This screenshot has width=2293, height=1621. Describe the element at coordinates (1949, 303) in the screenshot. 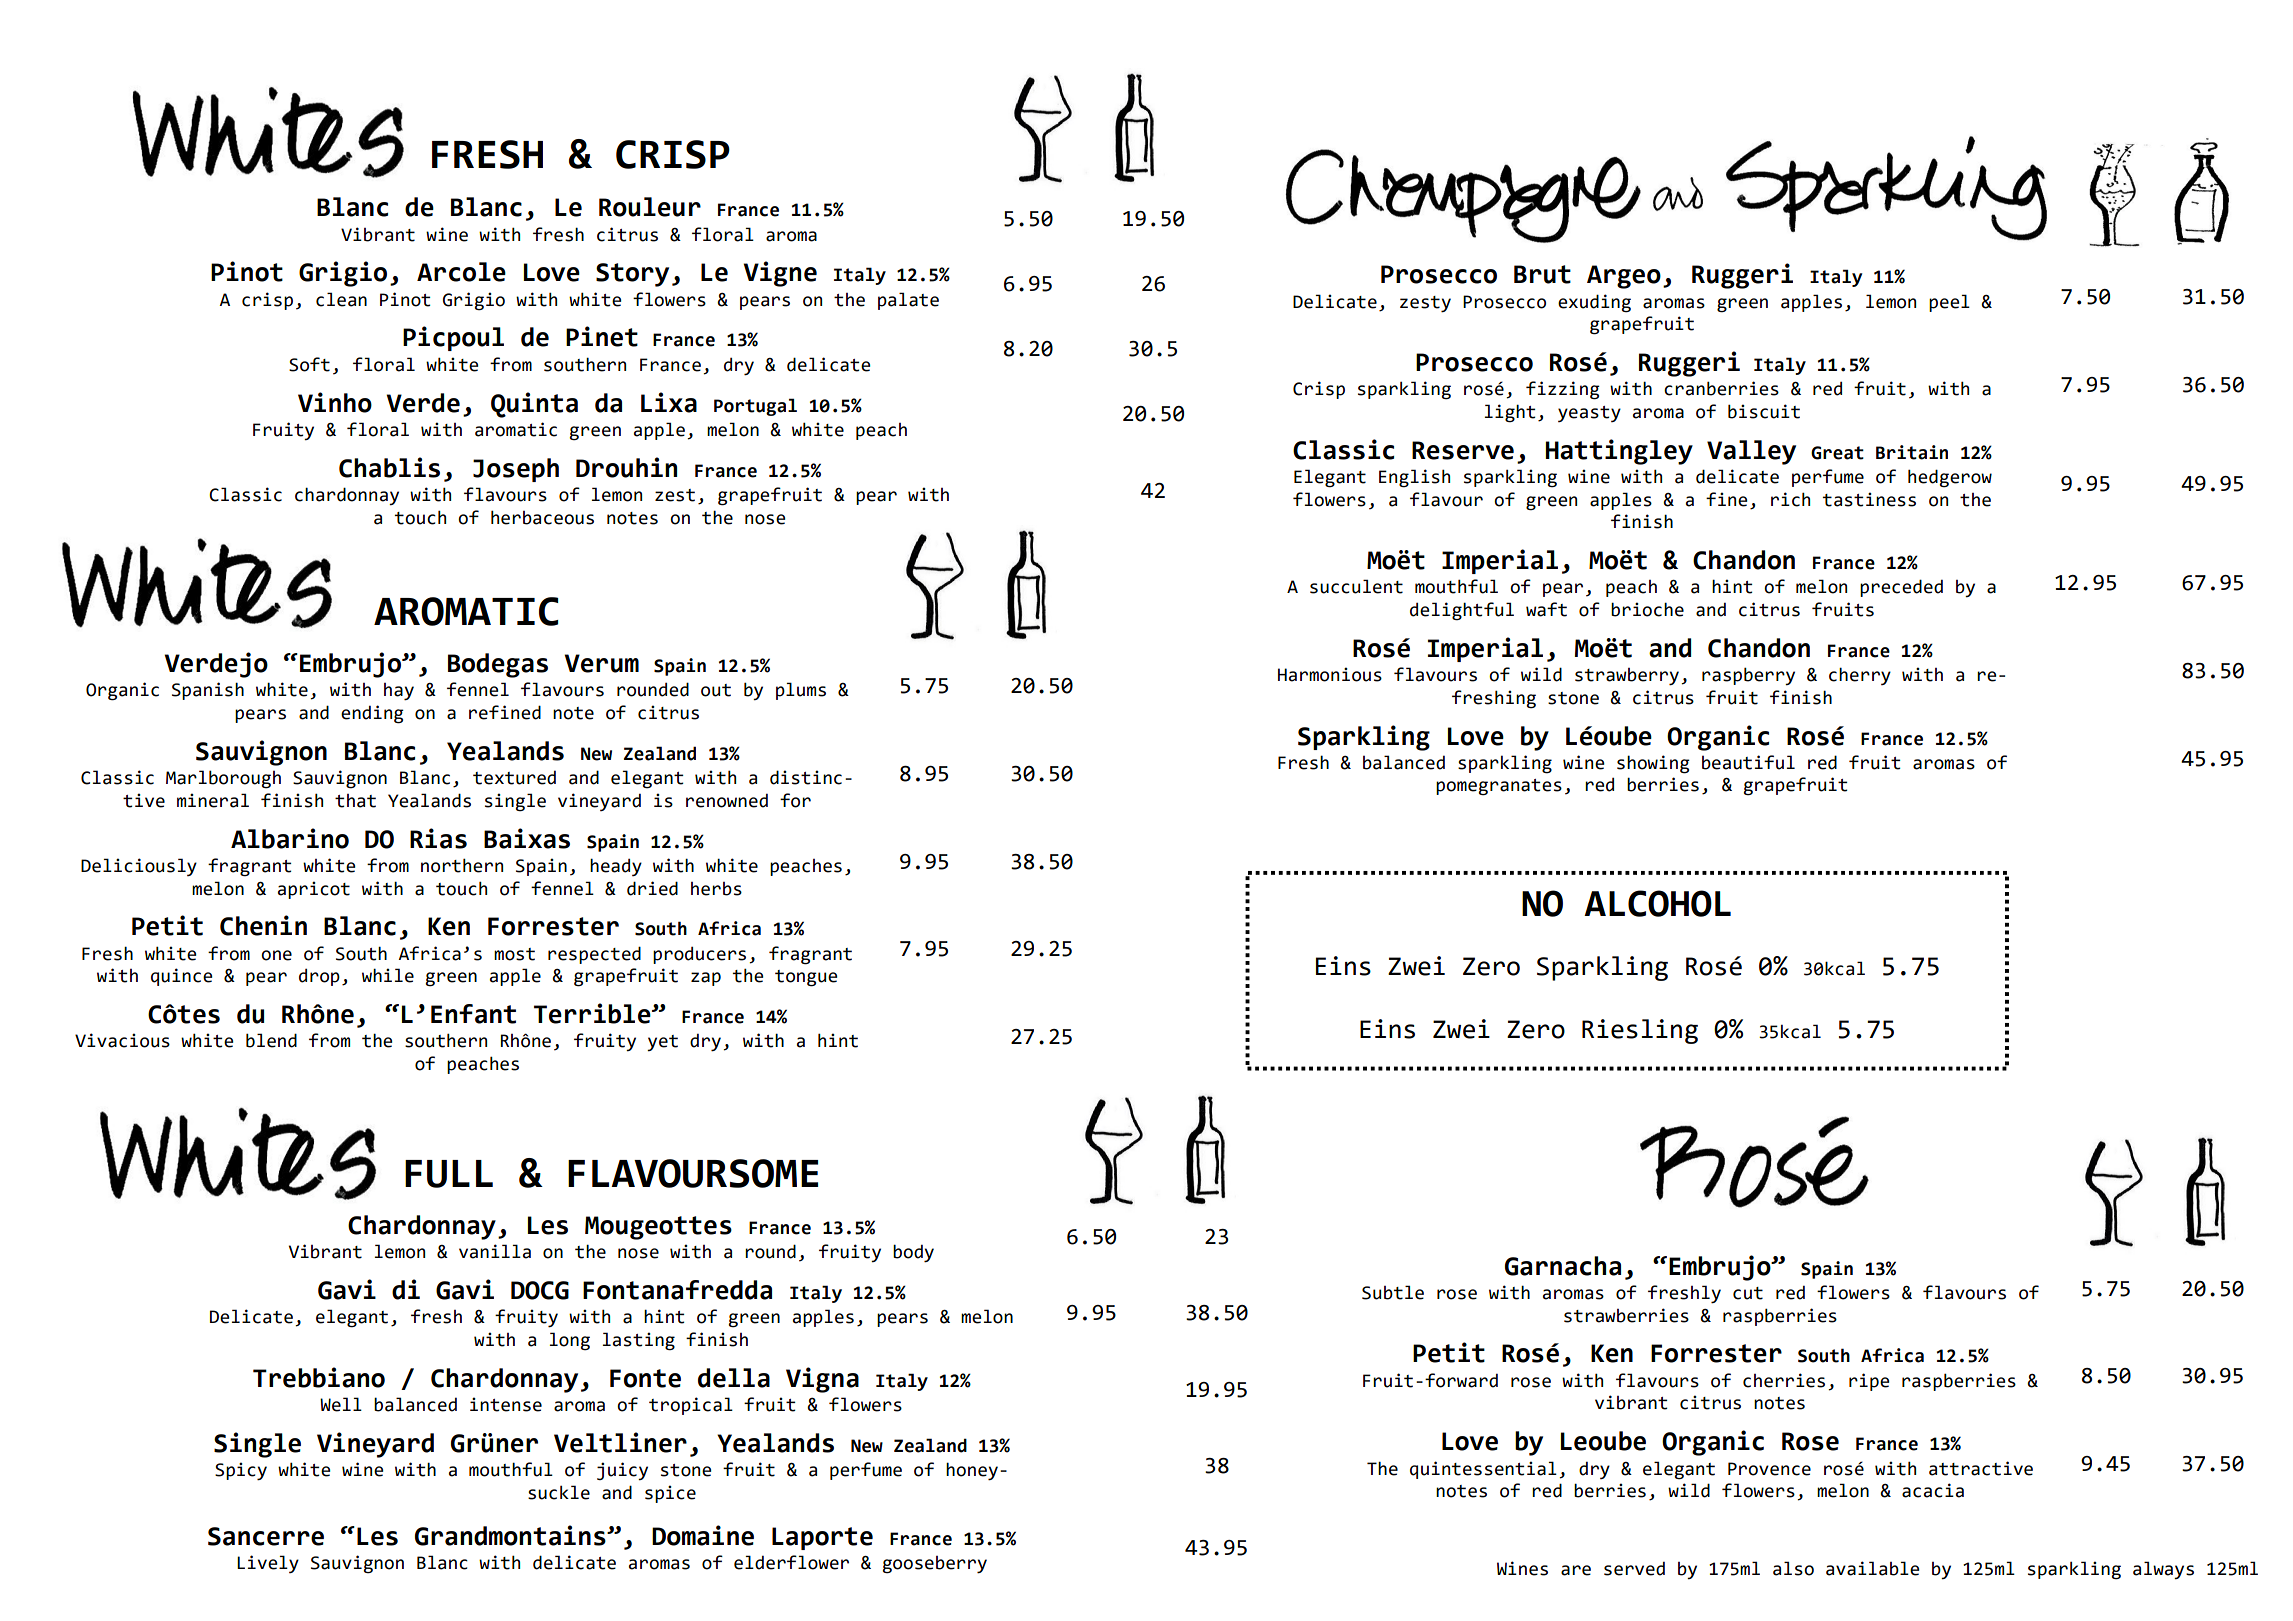

I see `peel` at that location.
